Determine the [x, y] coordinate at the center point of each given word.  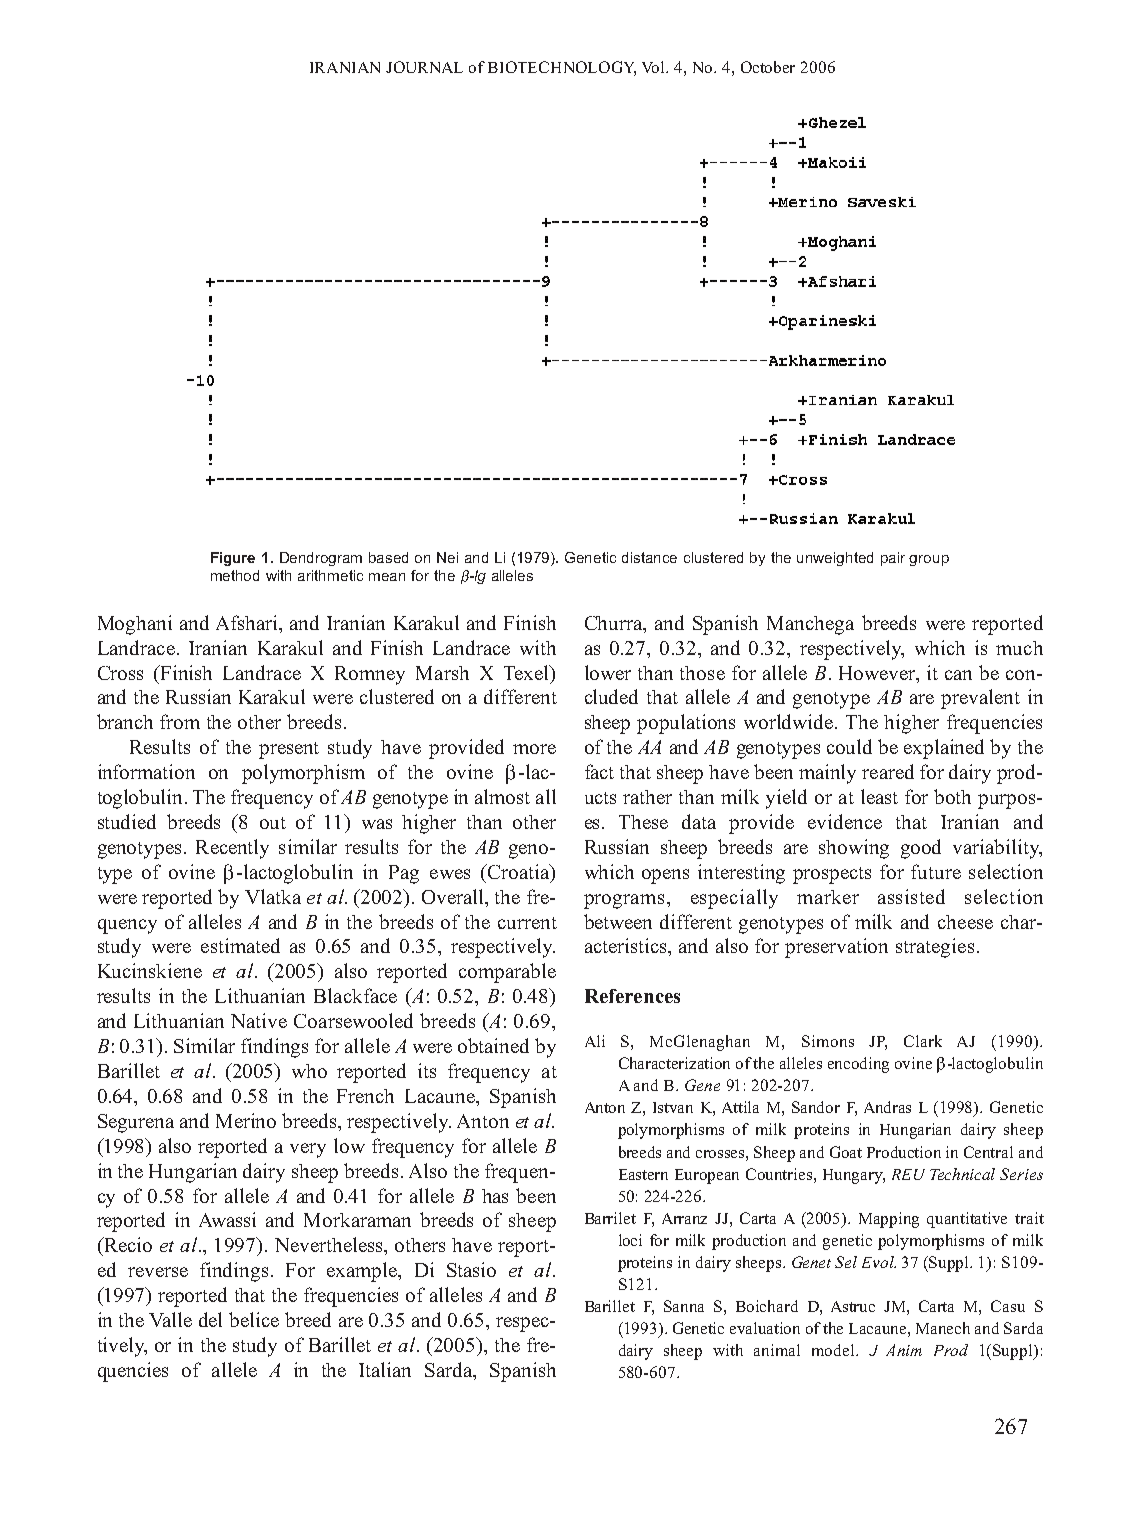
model [834, 1350]
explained [944, 749]
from [180, 721]
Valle [170, 1319]
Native [259, 1020]
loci [630, 1240]
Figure [233, 559]
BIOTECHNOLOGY [562, 68]
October [768, 67]
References [632, 996]
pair [893, 559]
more [534, 749]
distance [649, 557]
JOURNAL [424, 67]
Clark [923, 1041]
